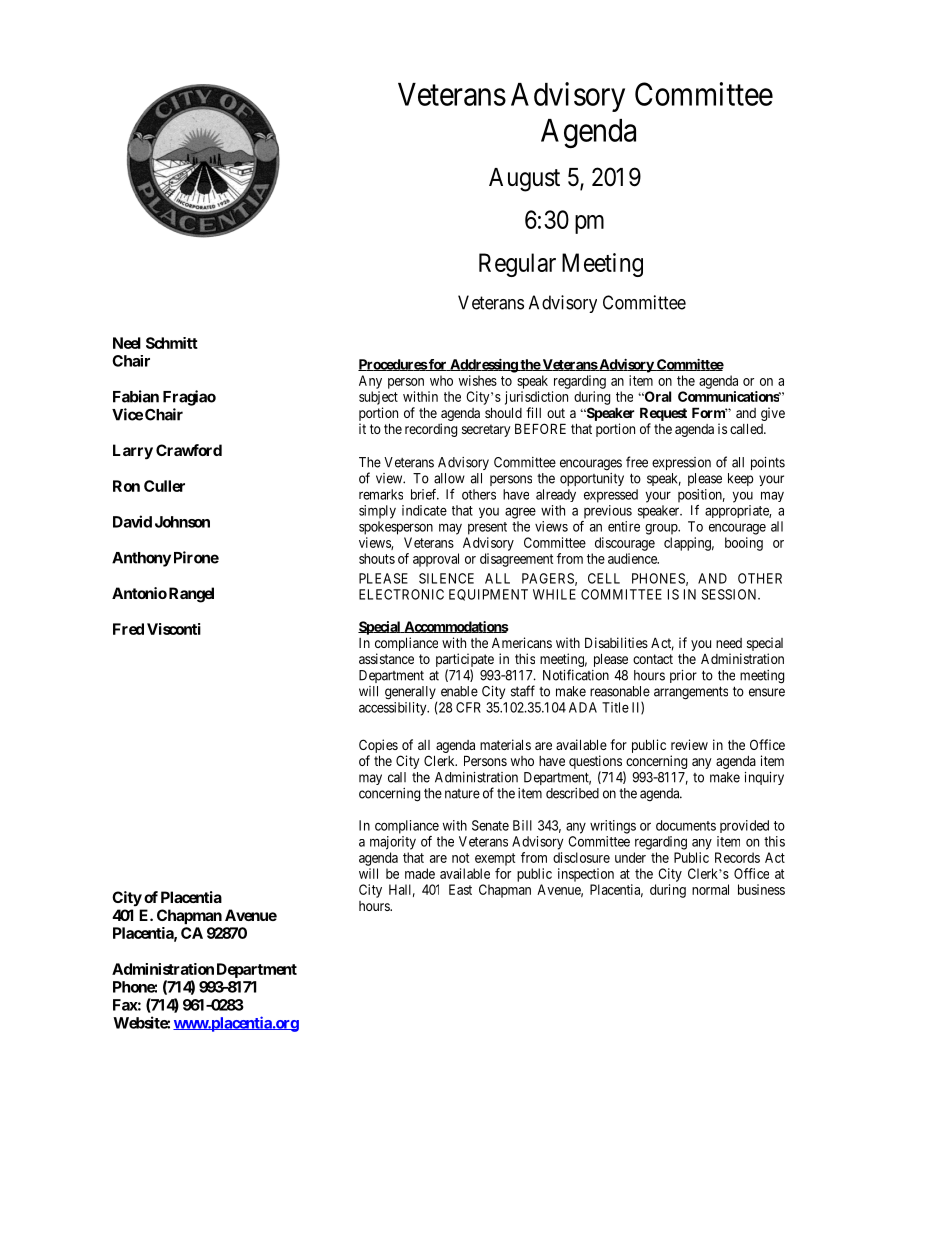 Image resolution: width=952 pixels, height=1233 pixels. Describe the element at coordinates (663, 414) in the screenshot. I see `Request` at that location.
